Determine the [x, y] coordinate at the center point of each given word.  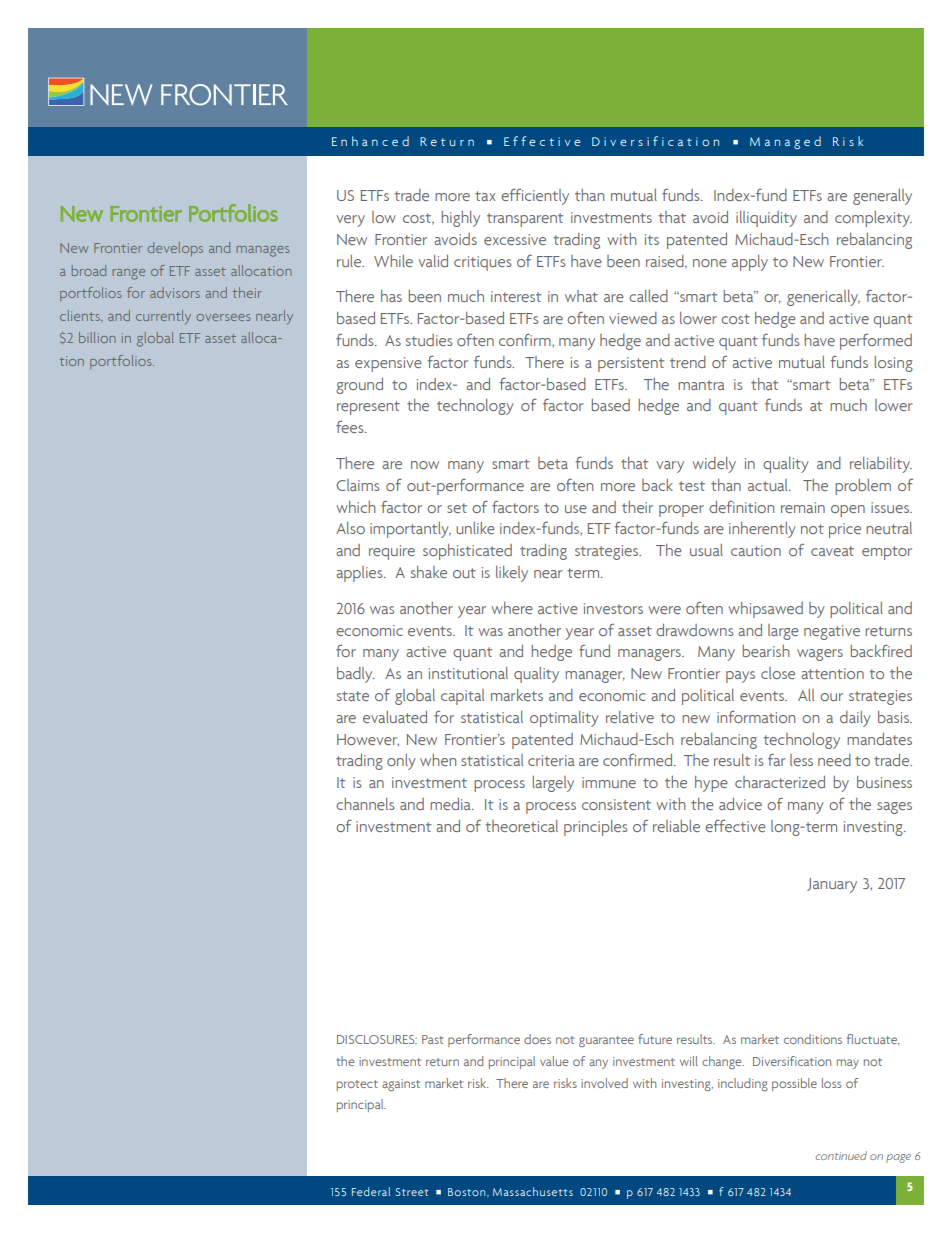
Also [350, 528]
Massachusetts [533, 1191]
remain [803, 507]
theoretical [521, 826]
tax [485, 196]
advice [740, 804]
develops [175, 249]
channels [365, 804]
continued [841, 1155]
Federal [371, 1191]
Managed [785, 142]
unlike [475, 528]
